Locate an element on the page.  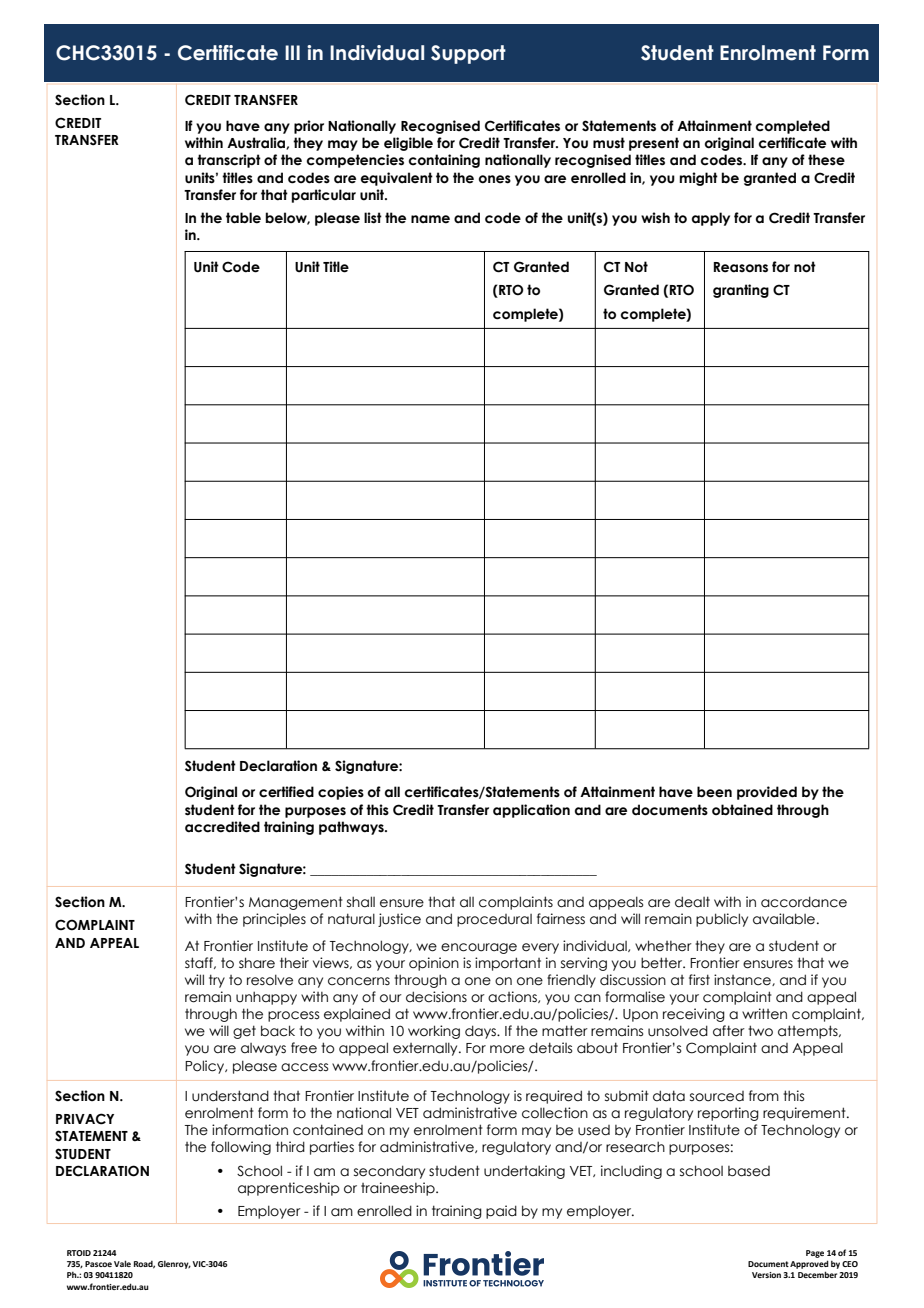
name is located at coordinates (430, 219).
